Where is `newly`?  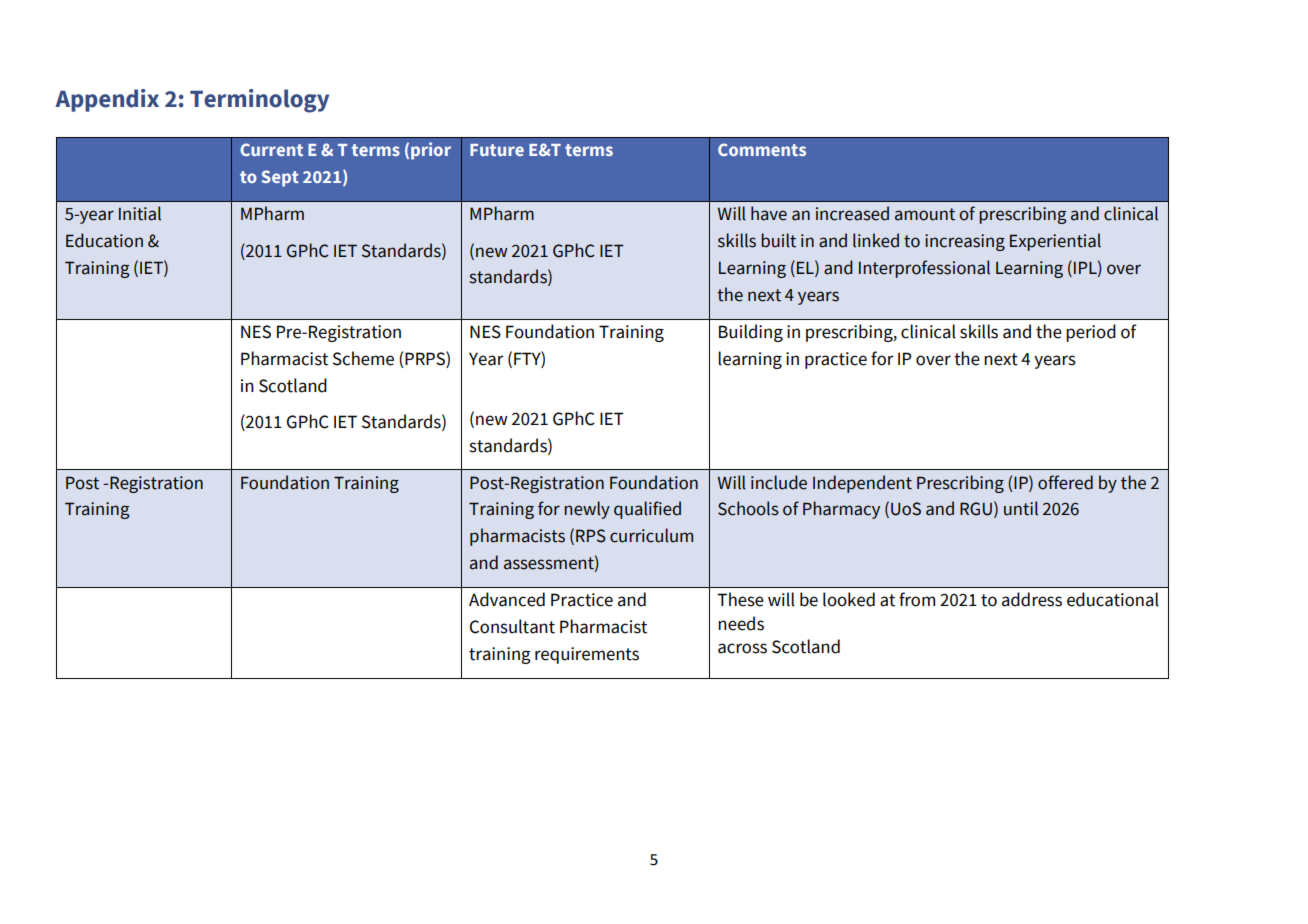 newly is located at coordinates (587, 510).
